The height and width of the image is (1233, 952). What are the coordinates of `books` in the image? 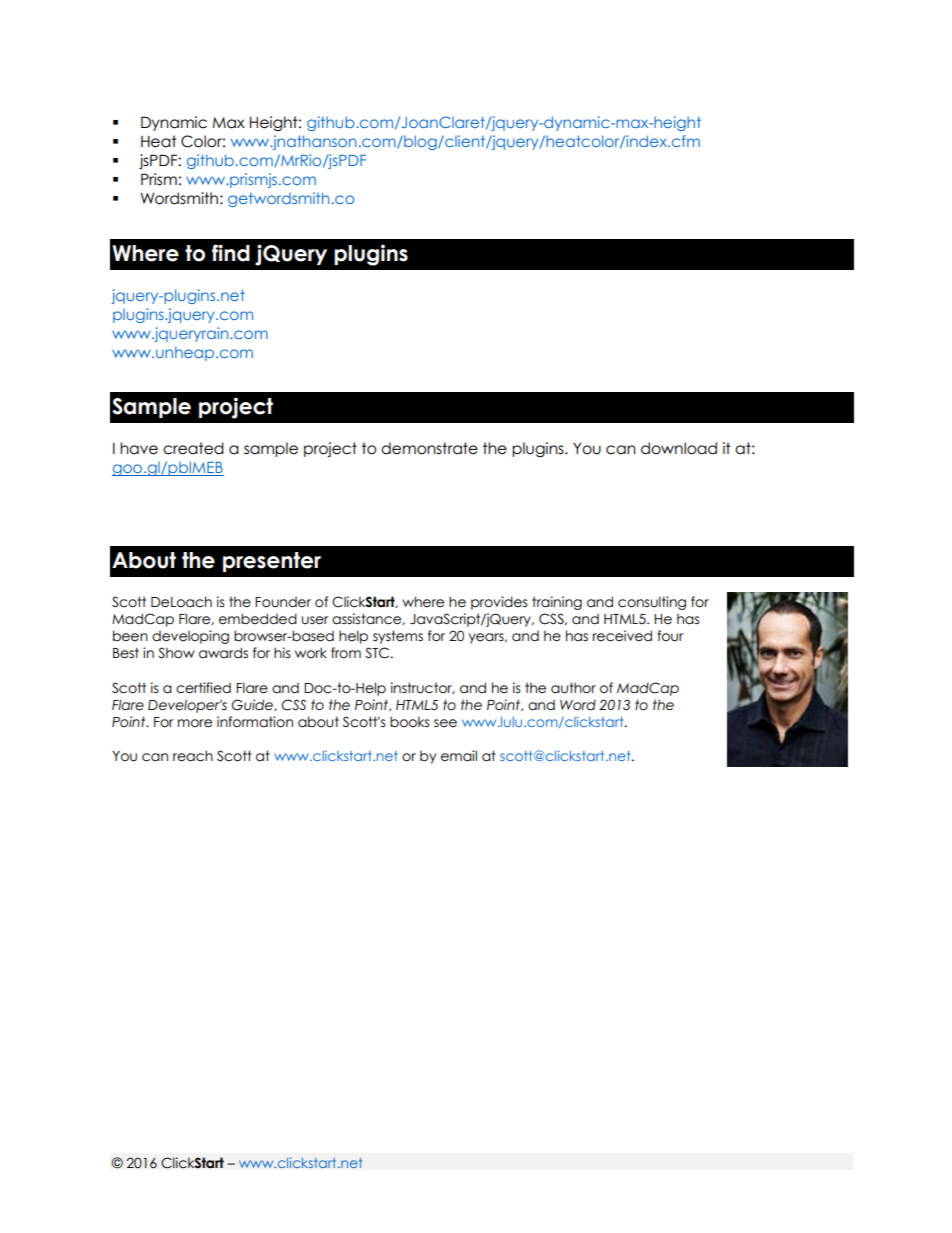 It's located at (409, 722).
